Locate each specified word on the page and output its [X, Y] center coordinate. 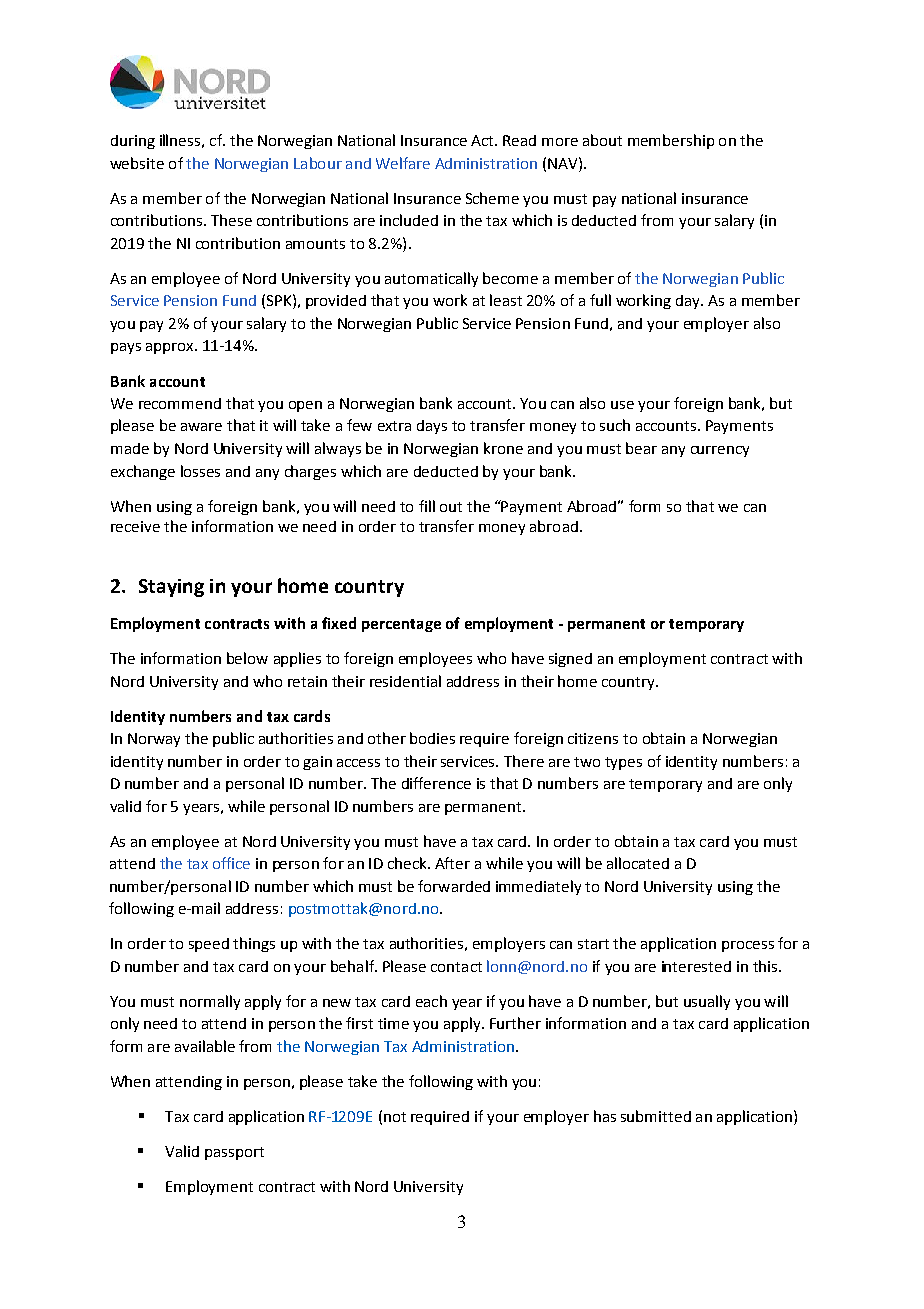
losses [200, 471]
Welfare [403, 163]
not [395, 1117]
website [137, 163]
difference [436, 783]
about [602, 140]
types [623, 763]
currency [720, 451]
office [231, 863]
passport [234, 1153]
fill [427, 506]
